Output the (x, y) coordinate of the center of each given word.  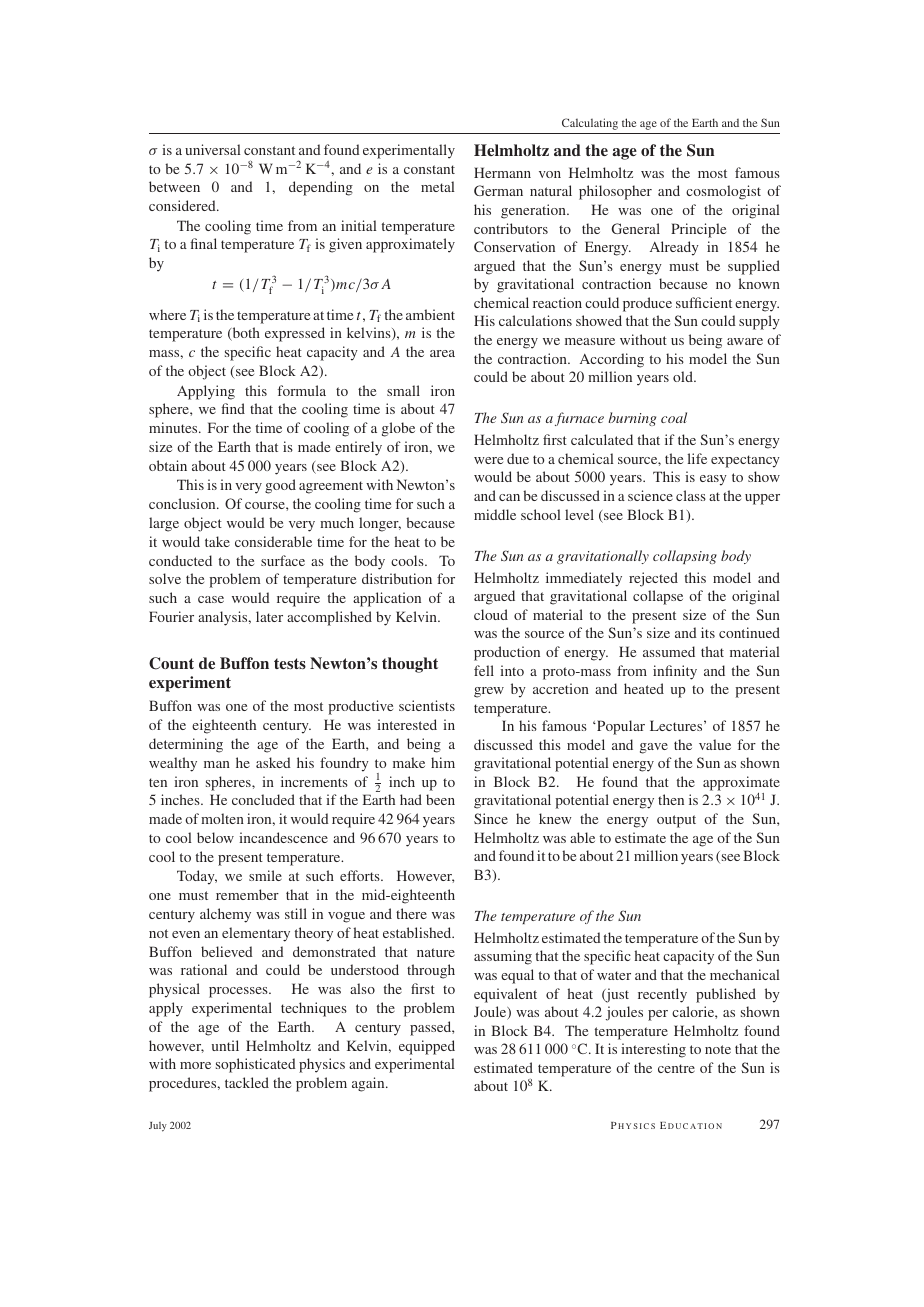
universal (213, 149)
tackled (247, 1082)
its (708, 632)
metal (438, 186)
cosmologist (723, 192)
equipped (427, 1047)
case (211, 599)
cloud (491, 614)
